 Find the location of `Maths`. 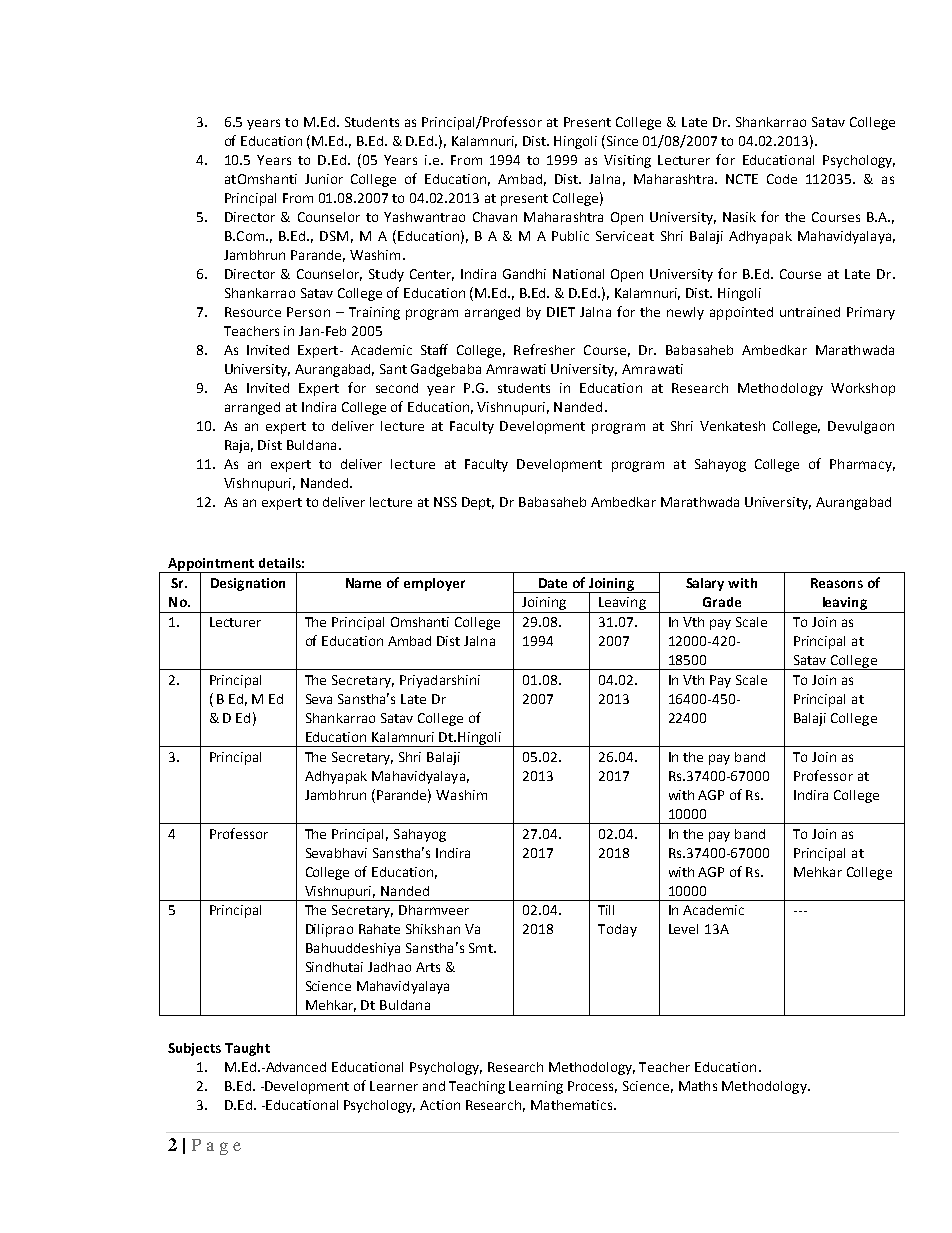

Maths is located at coordinates (698, 1086).
